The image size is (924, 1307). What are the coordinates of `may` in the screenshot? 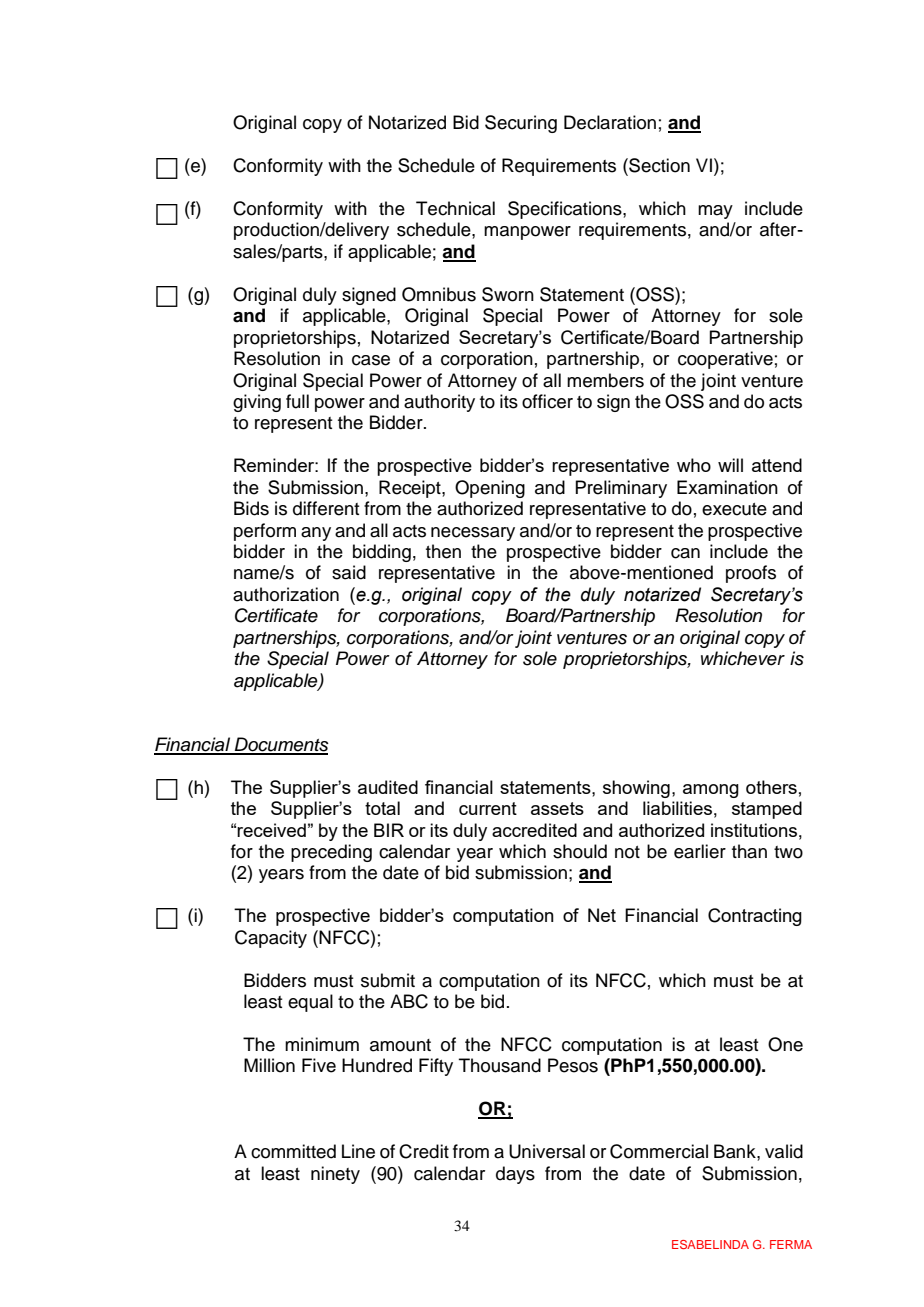 It's located at (715, 212).
